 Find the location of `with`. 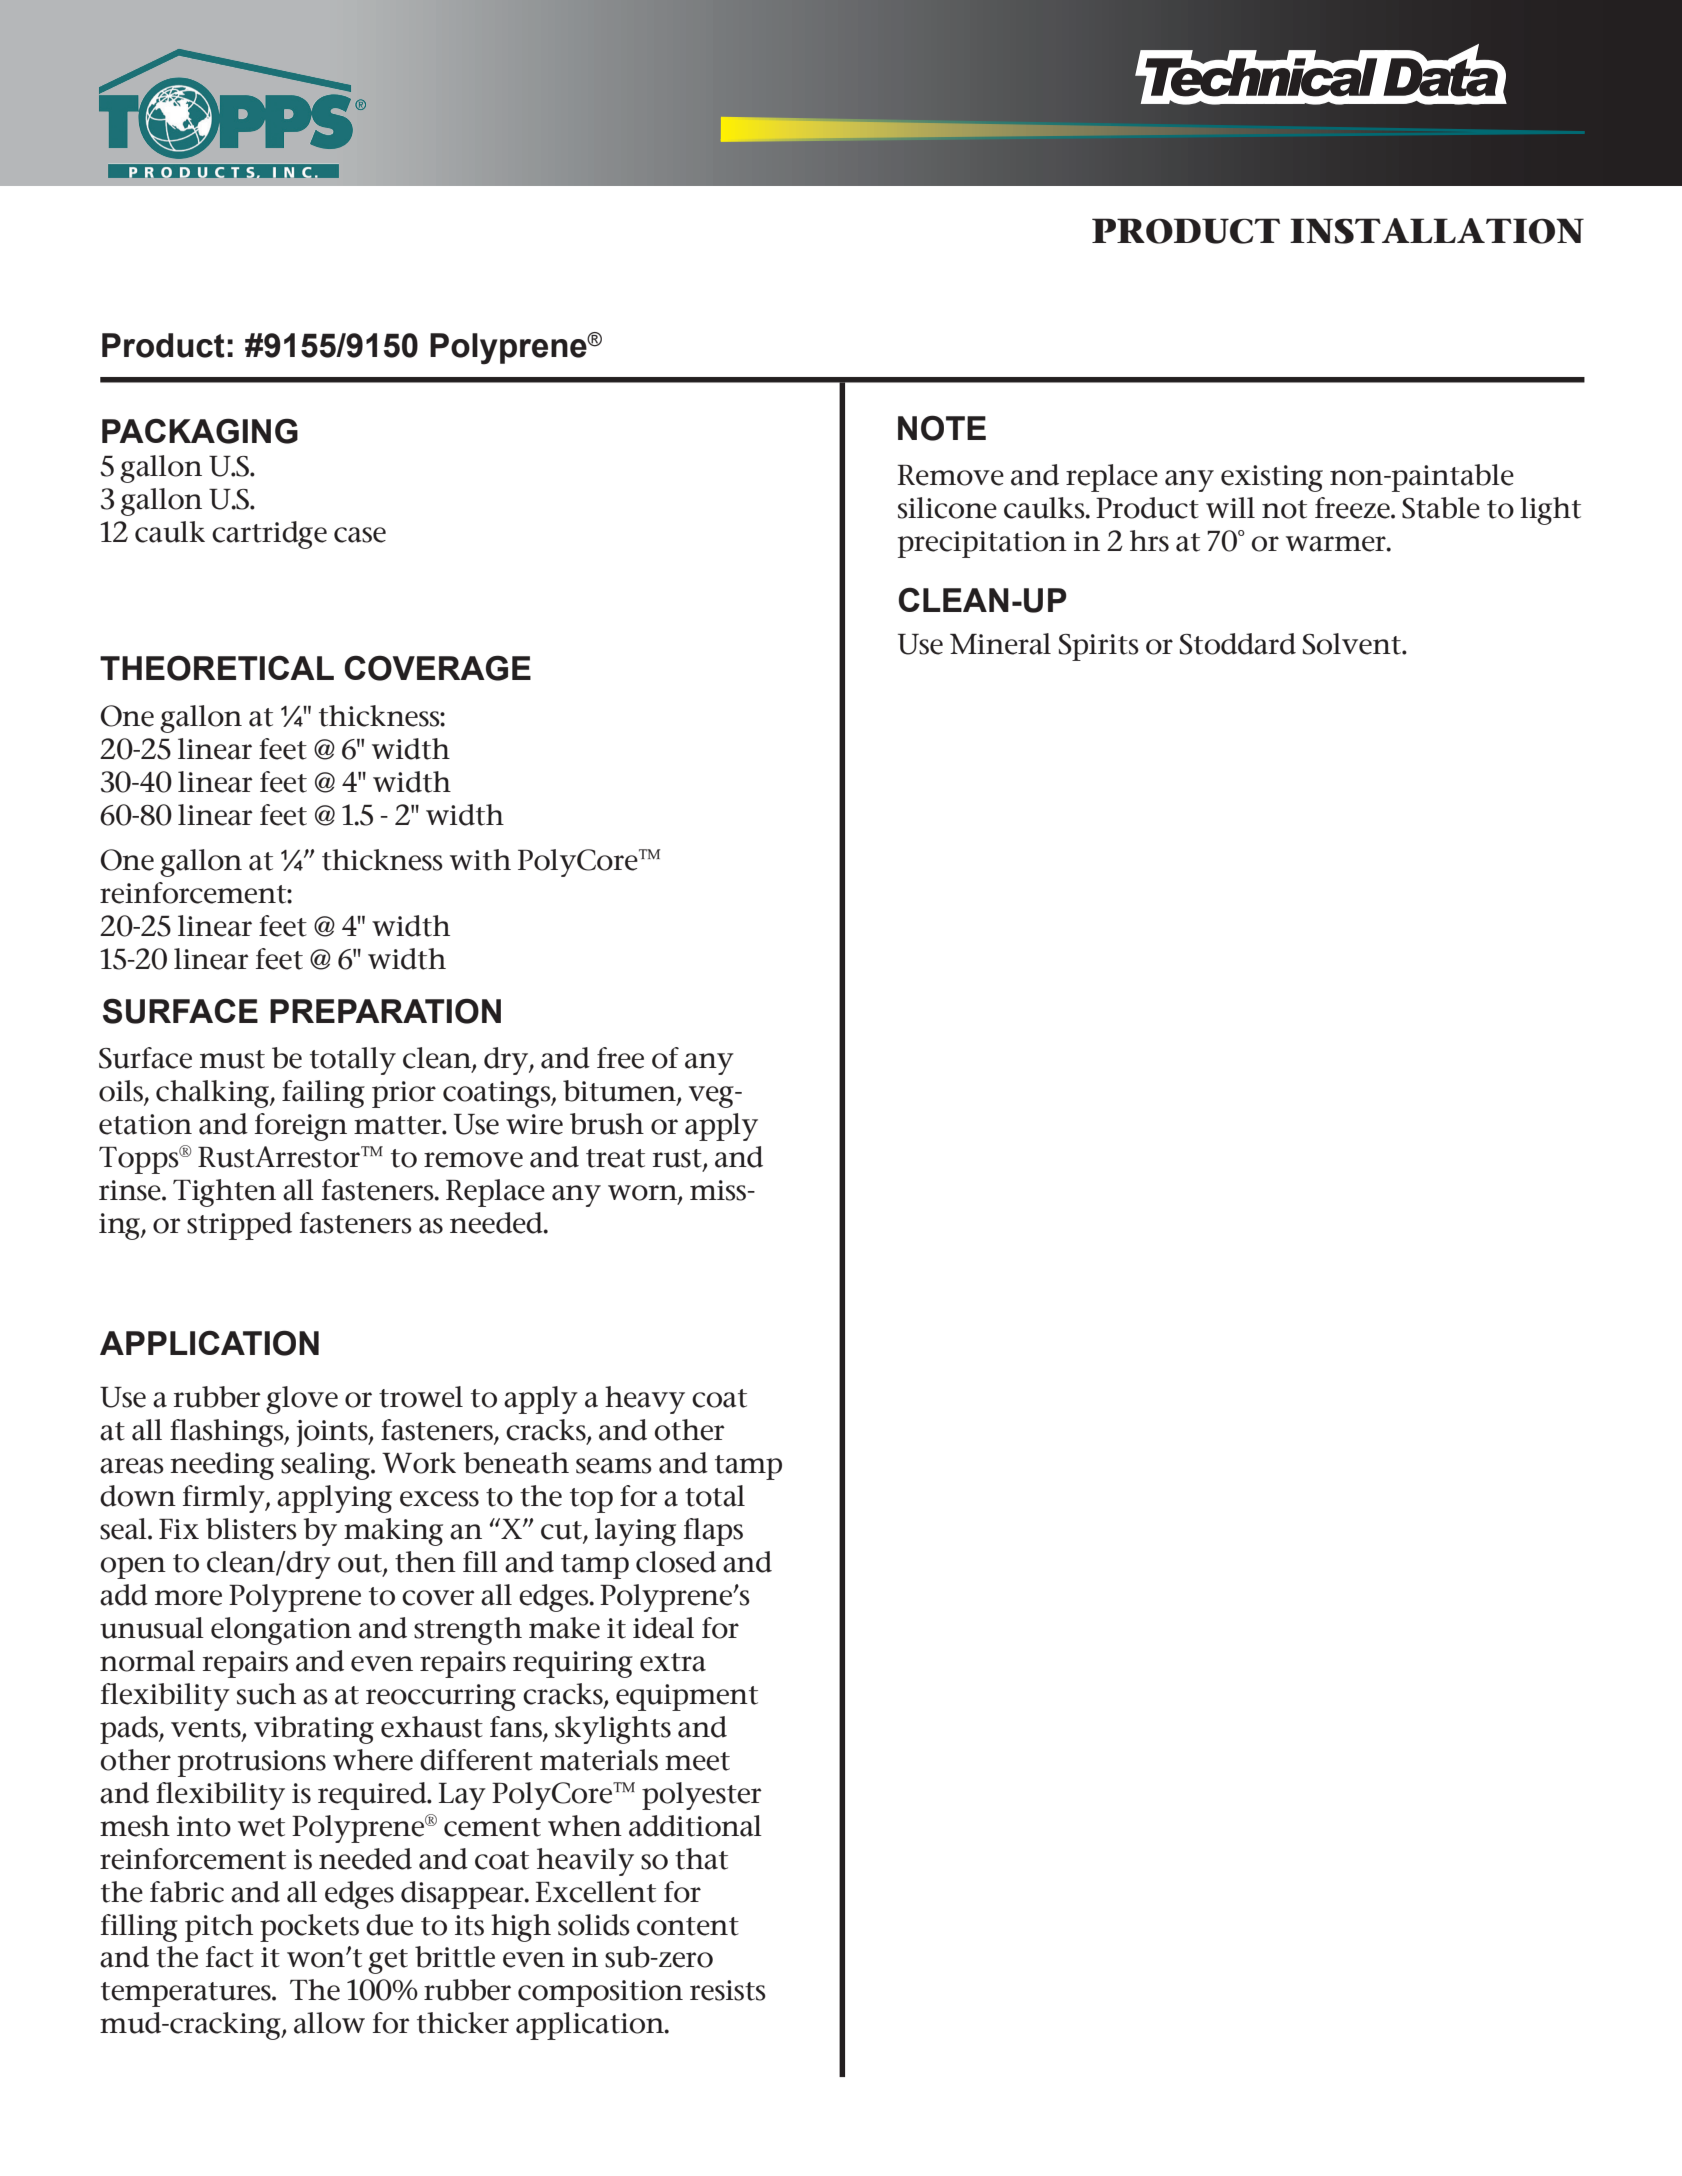

with is located at coordinates (480, 860).
